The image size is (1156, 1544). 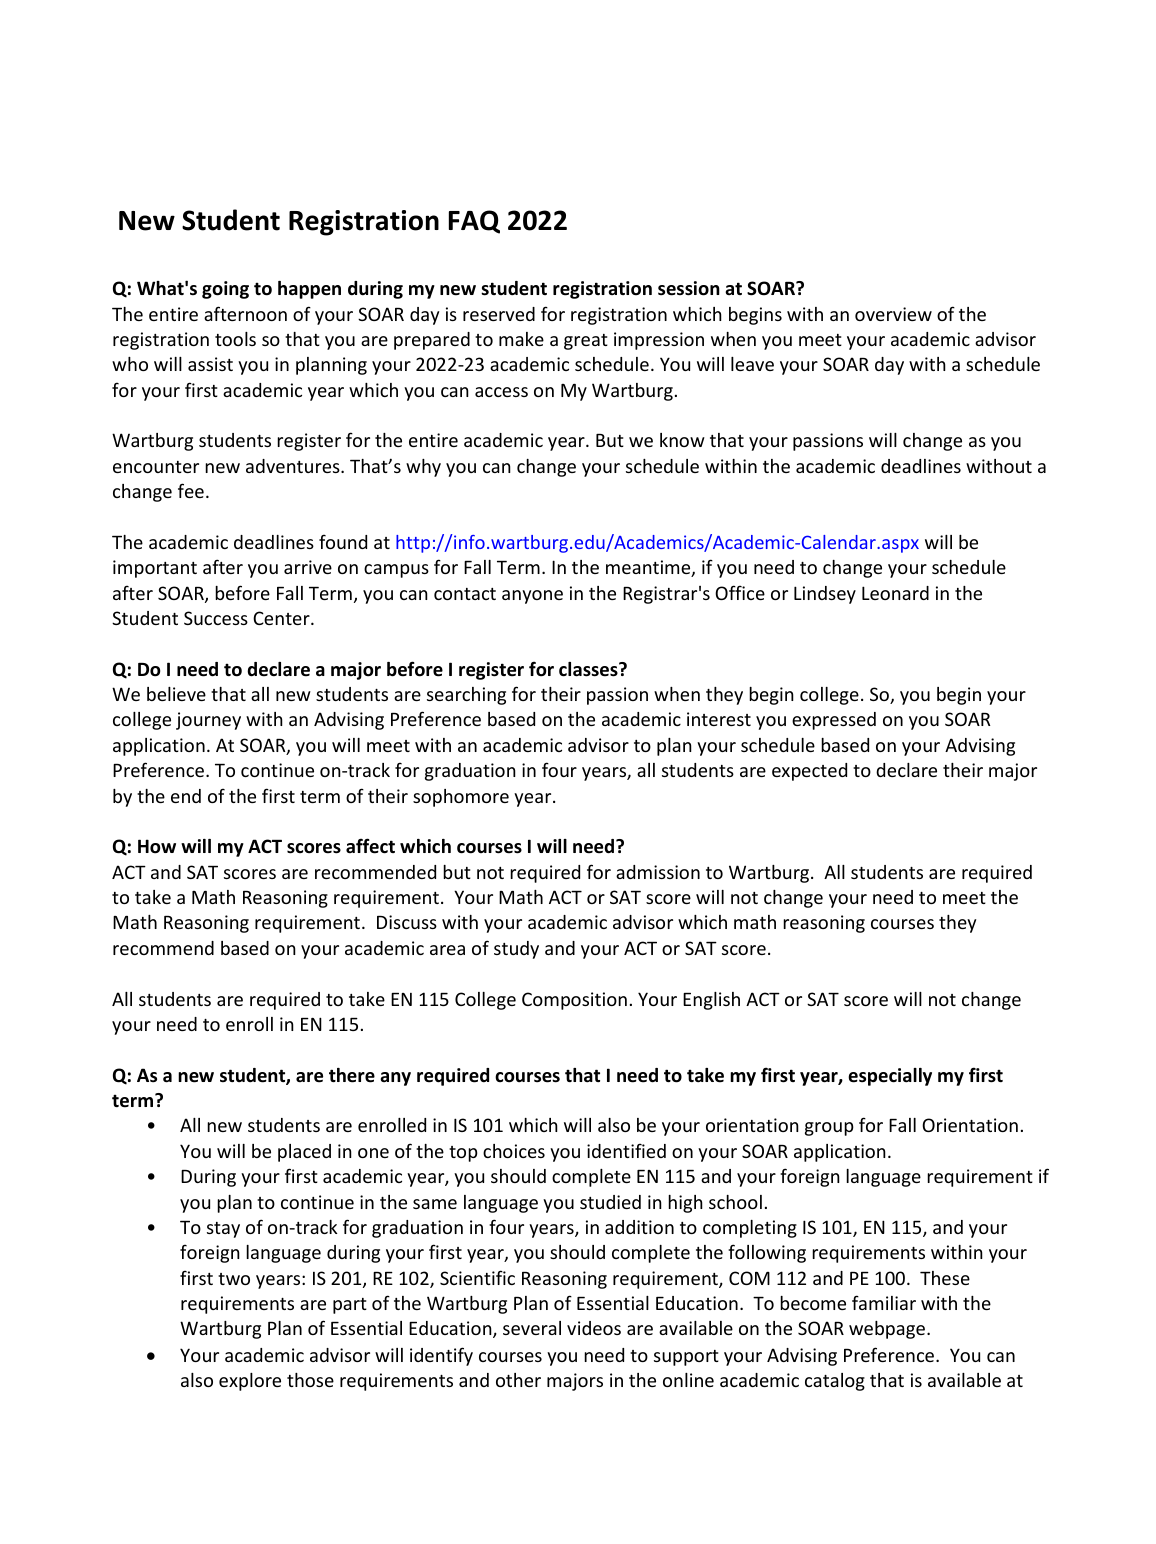 I want to click on FAQ, so click(x=474, y=222).
